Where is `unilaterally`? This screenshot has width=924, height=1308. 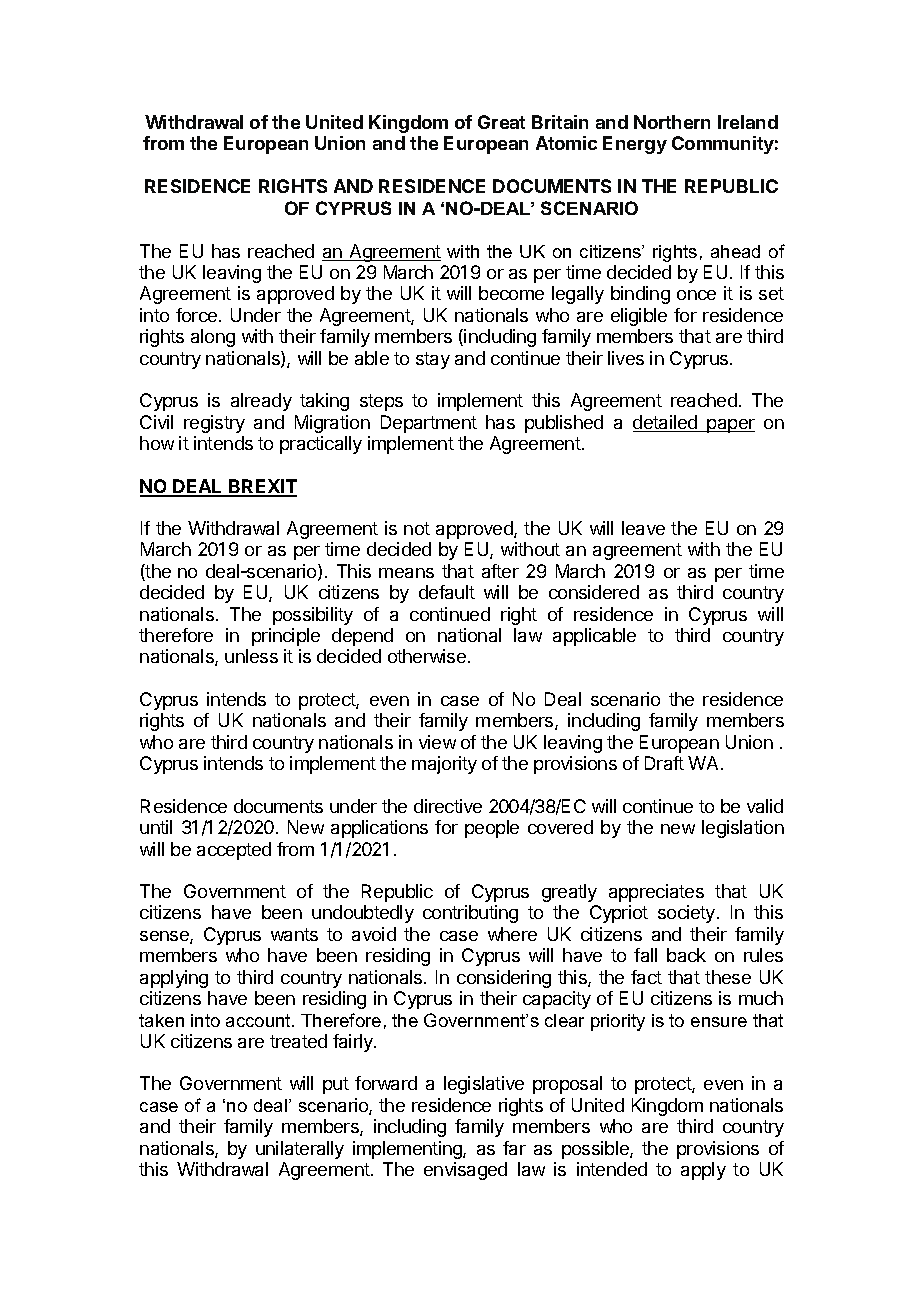 unilaterally is located at coordinates (300, 1150).
